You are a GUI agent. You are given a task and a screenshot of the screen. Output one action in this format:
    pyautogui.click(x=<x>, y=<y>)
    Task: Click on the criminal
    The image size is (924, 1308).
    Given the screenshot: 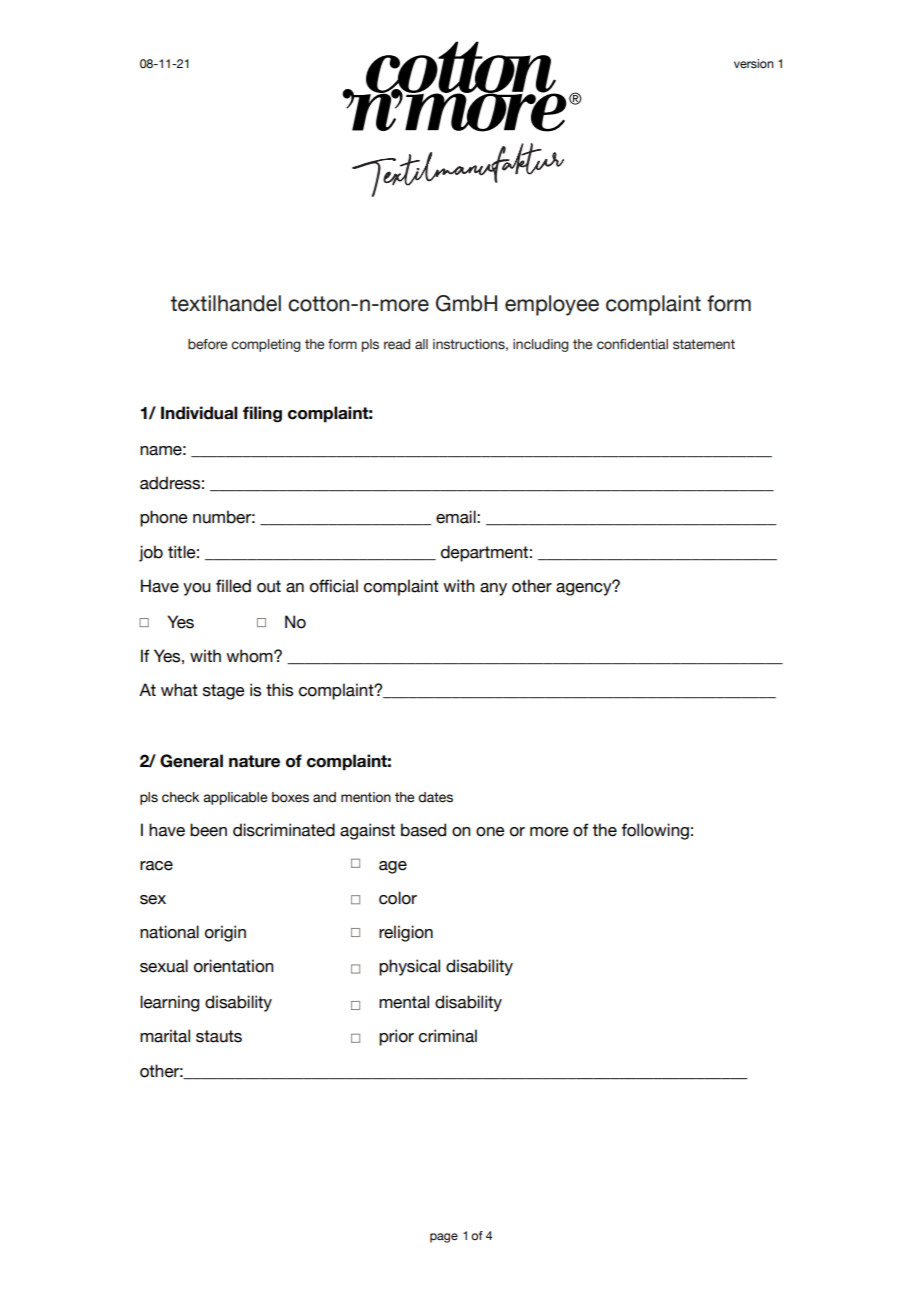 What is the action you would take?
    pyautogui.click(x=448, y=1036)
